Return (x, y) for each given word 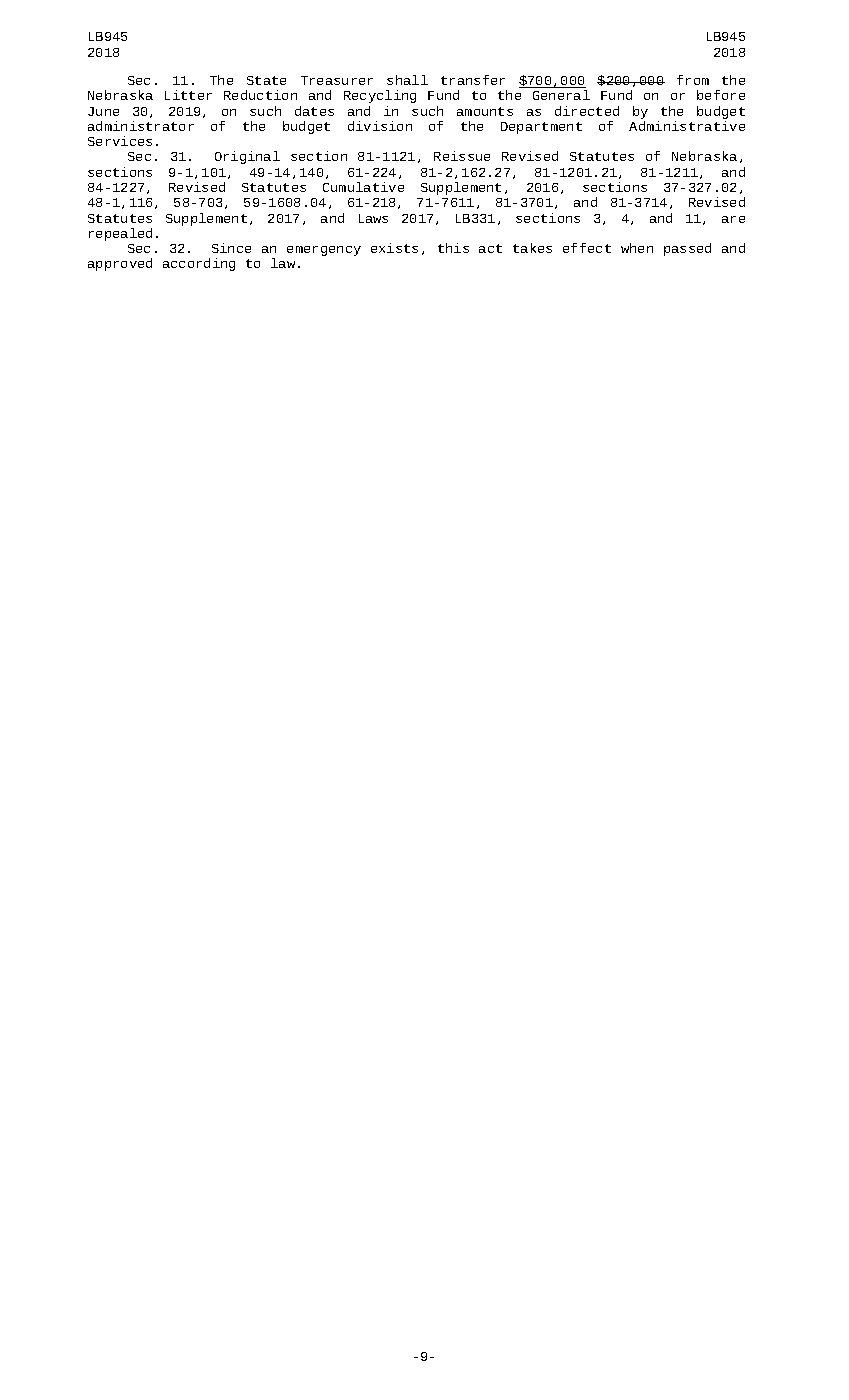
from (693, 80)
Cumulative (363, 187)
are (733, 219)
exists (394, 248)
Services (120, 141)
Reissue (462, 156)
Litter (188, 95)
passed (687, 249)
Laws (373, 218)
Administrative (687, 126)
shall (407, 80)
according (199, 264)
